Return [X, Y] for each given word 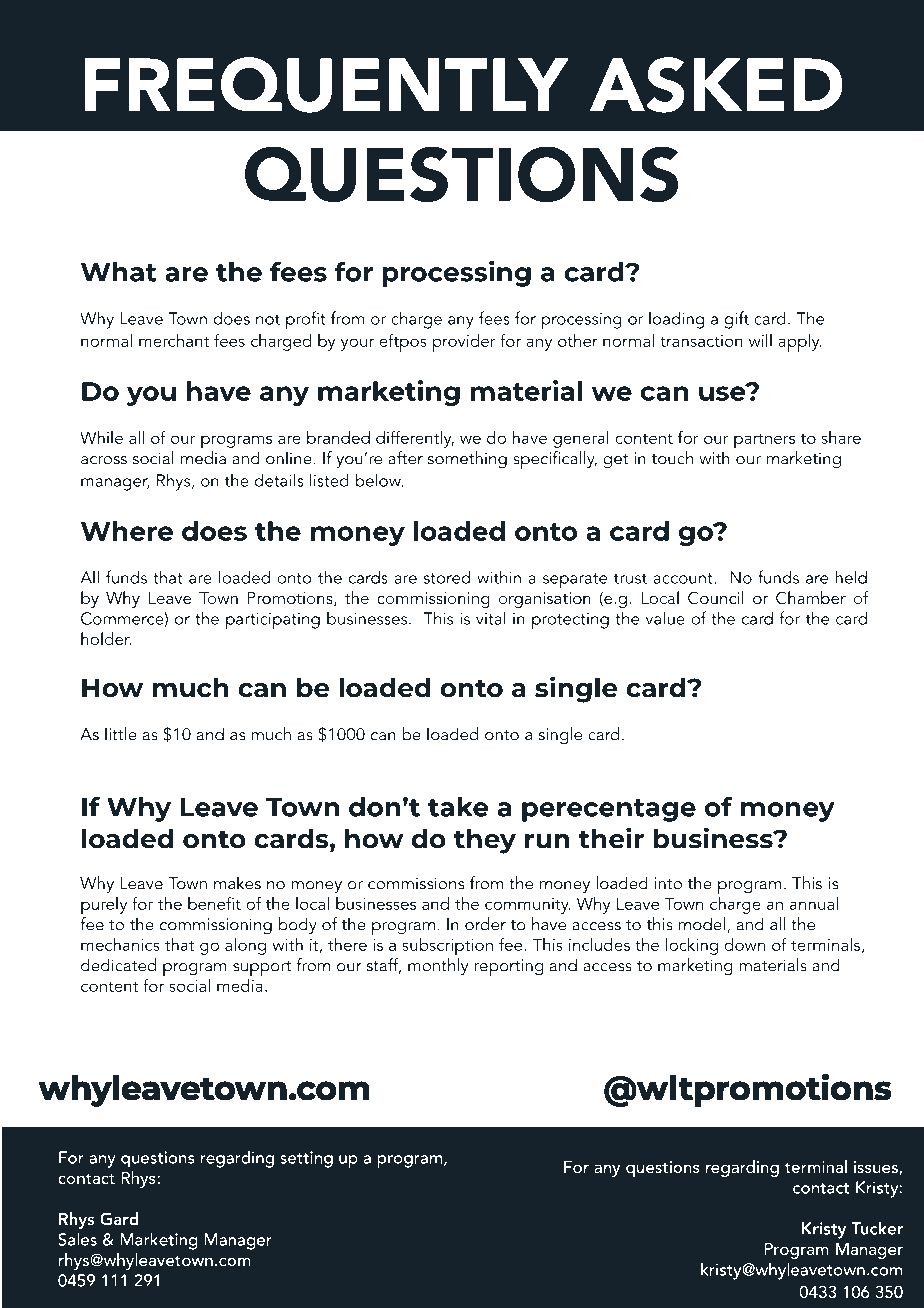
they [485, 841]
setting [306, 1159]
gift [736, 320]
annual [814, 903]
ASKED [716, 85]
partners [764, 441]
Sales [77, 1239]
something [467, 460]
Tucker [877, 1228]
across [104, 460]
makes [237, 883]
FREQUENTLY [327, 85]
